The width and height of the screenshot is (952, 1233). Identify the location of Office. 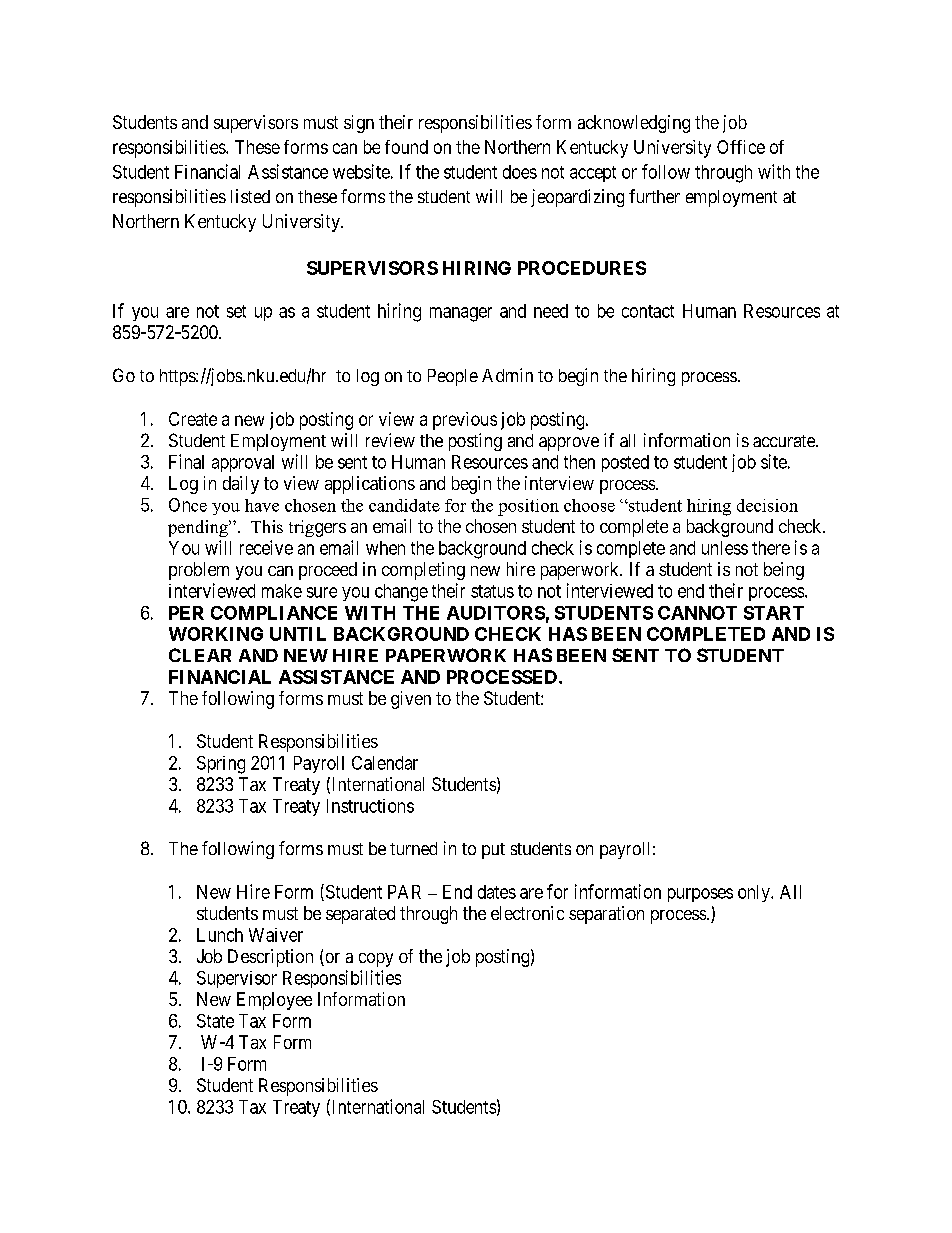
(741, 147).
